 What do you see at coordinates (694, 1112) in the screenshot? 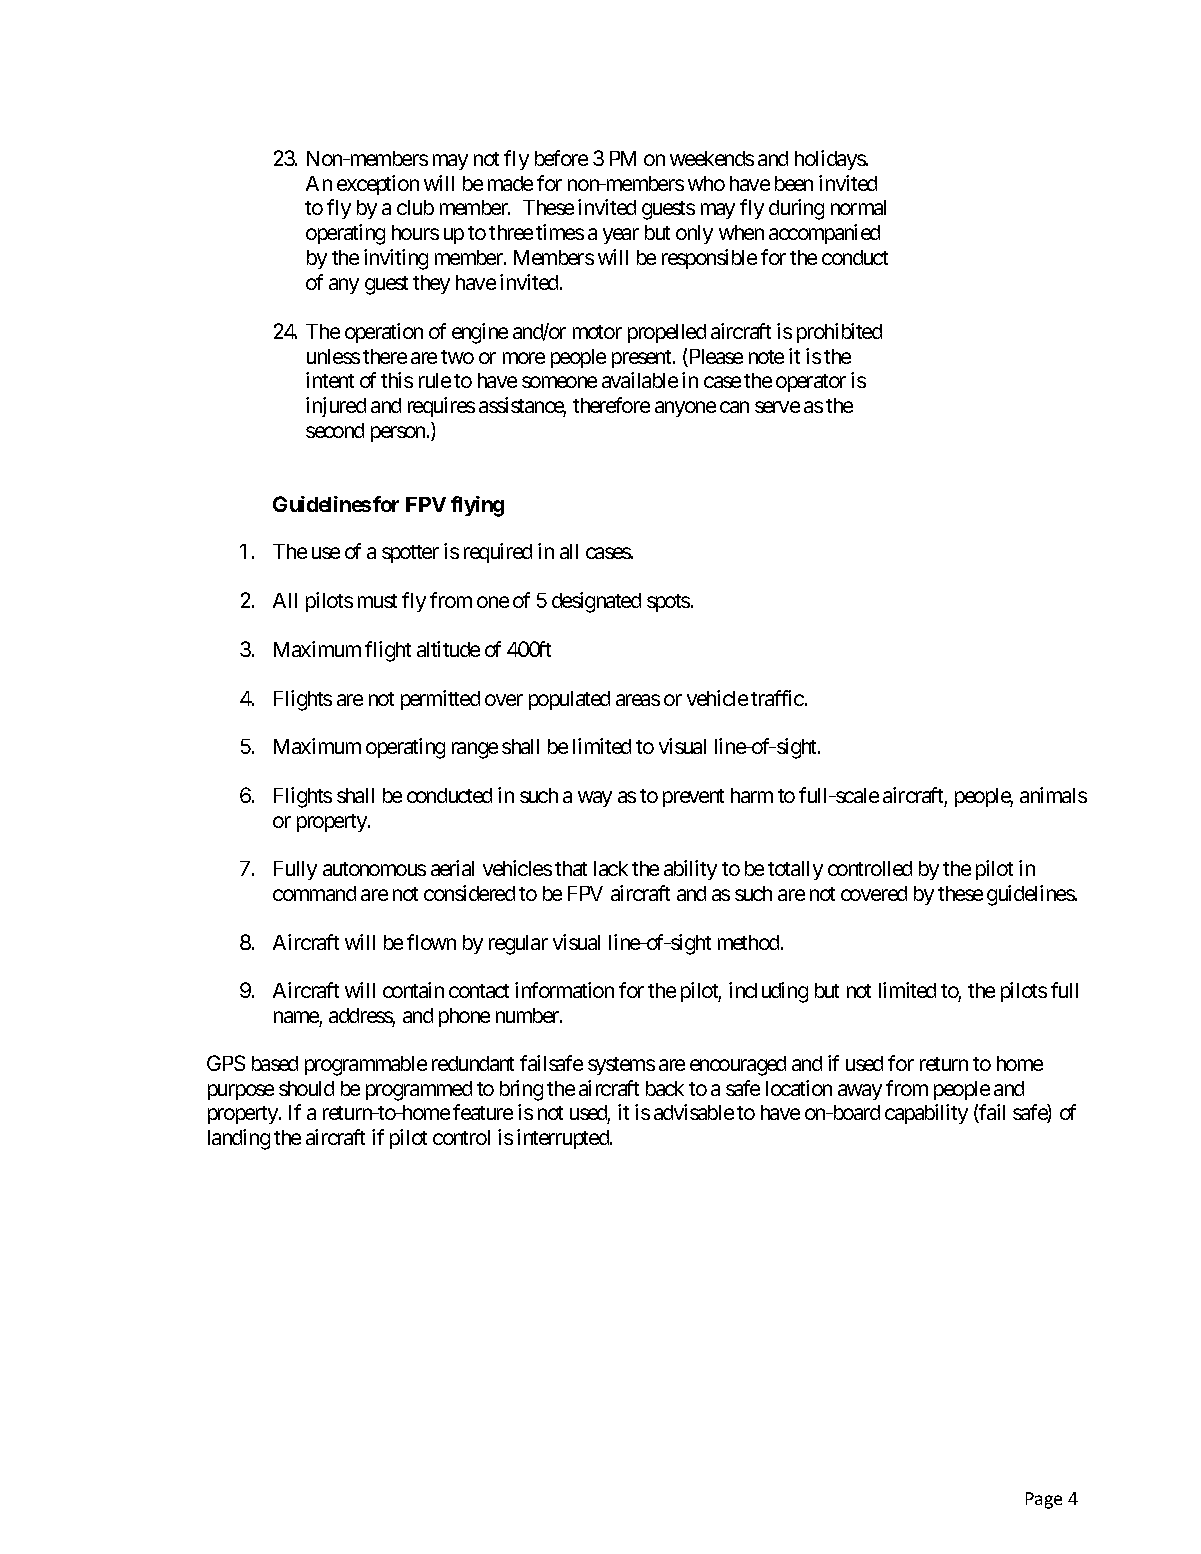
I see `advisable` at bounding box center [694, 1112].
